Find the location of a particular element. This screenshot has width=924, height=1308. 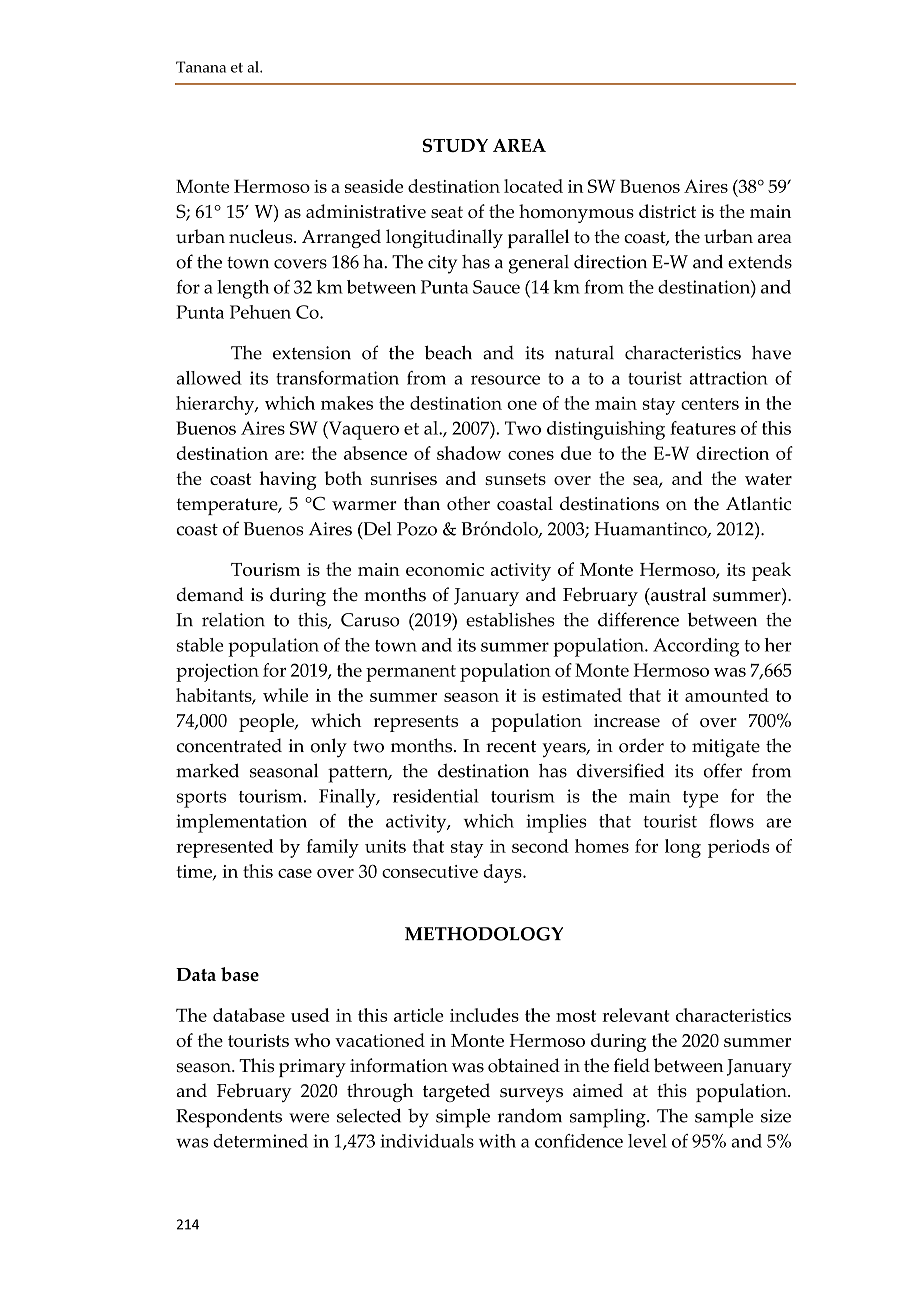

resource is located at coordinates (505, 380).
